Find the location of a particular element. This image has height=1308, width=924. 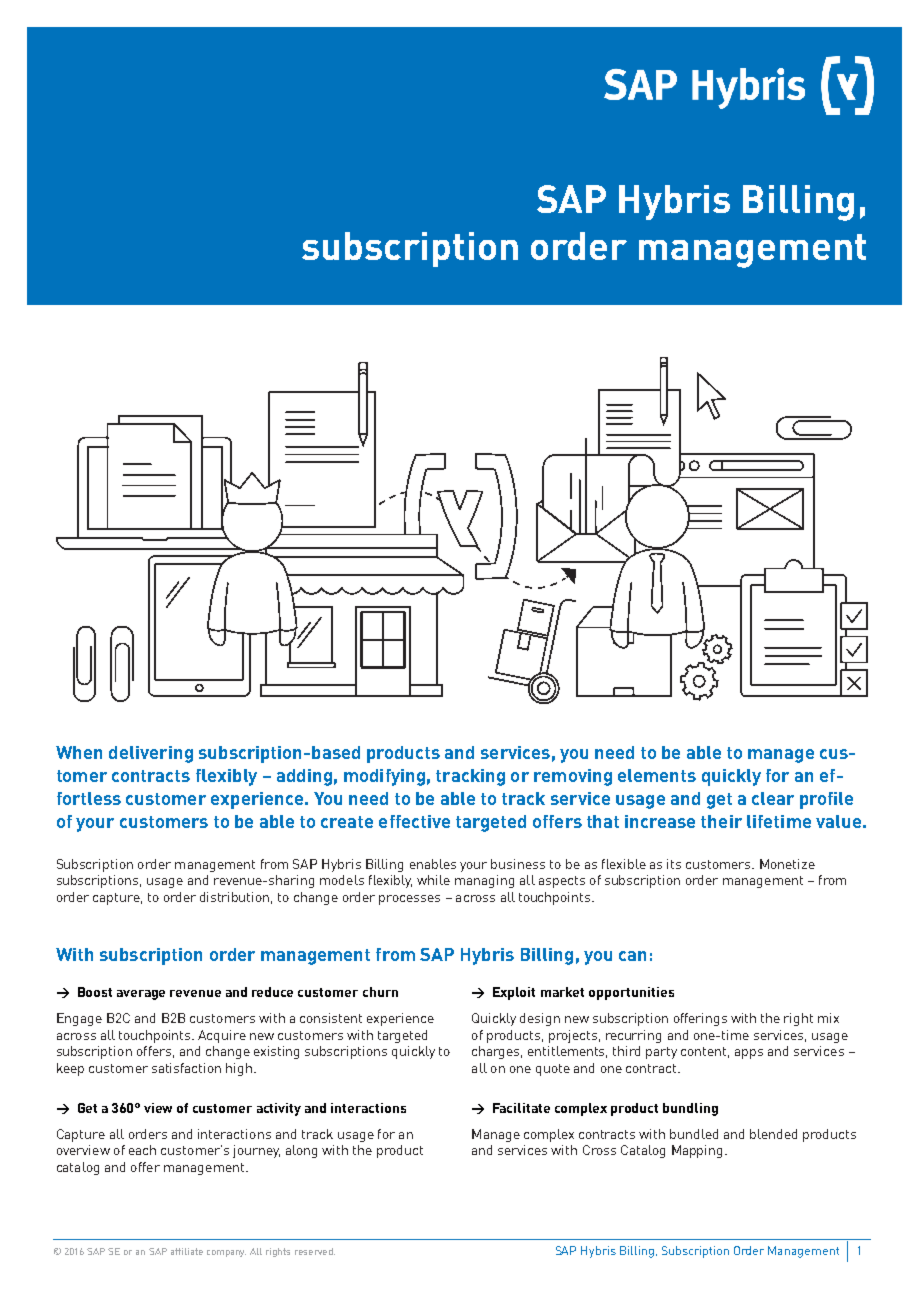

average is located at coordinates (141, 995).
